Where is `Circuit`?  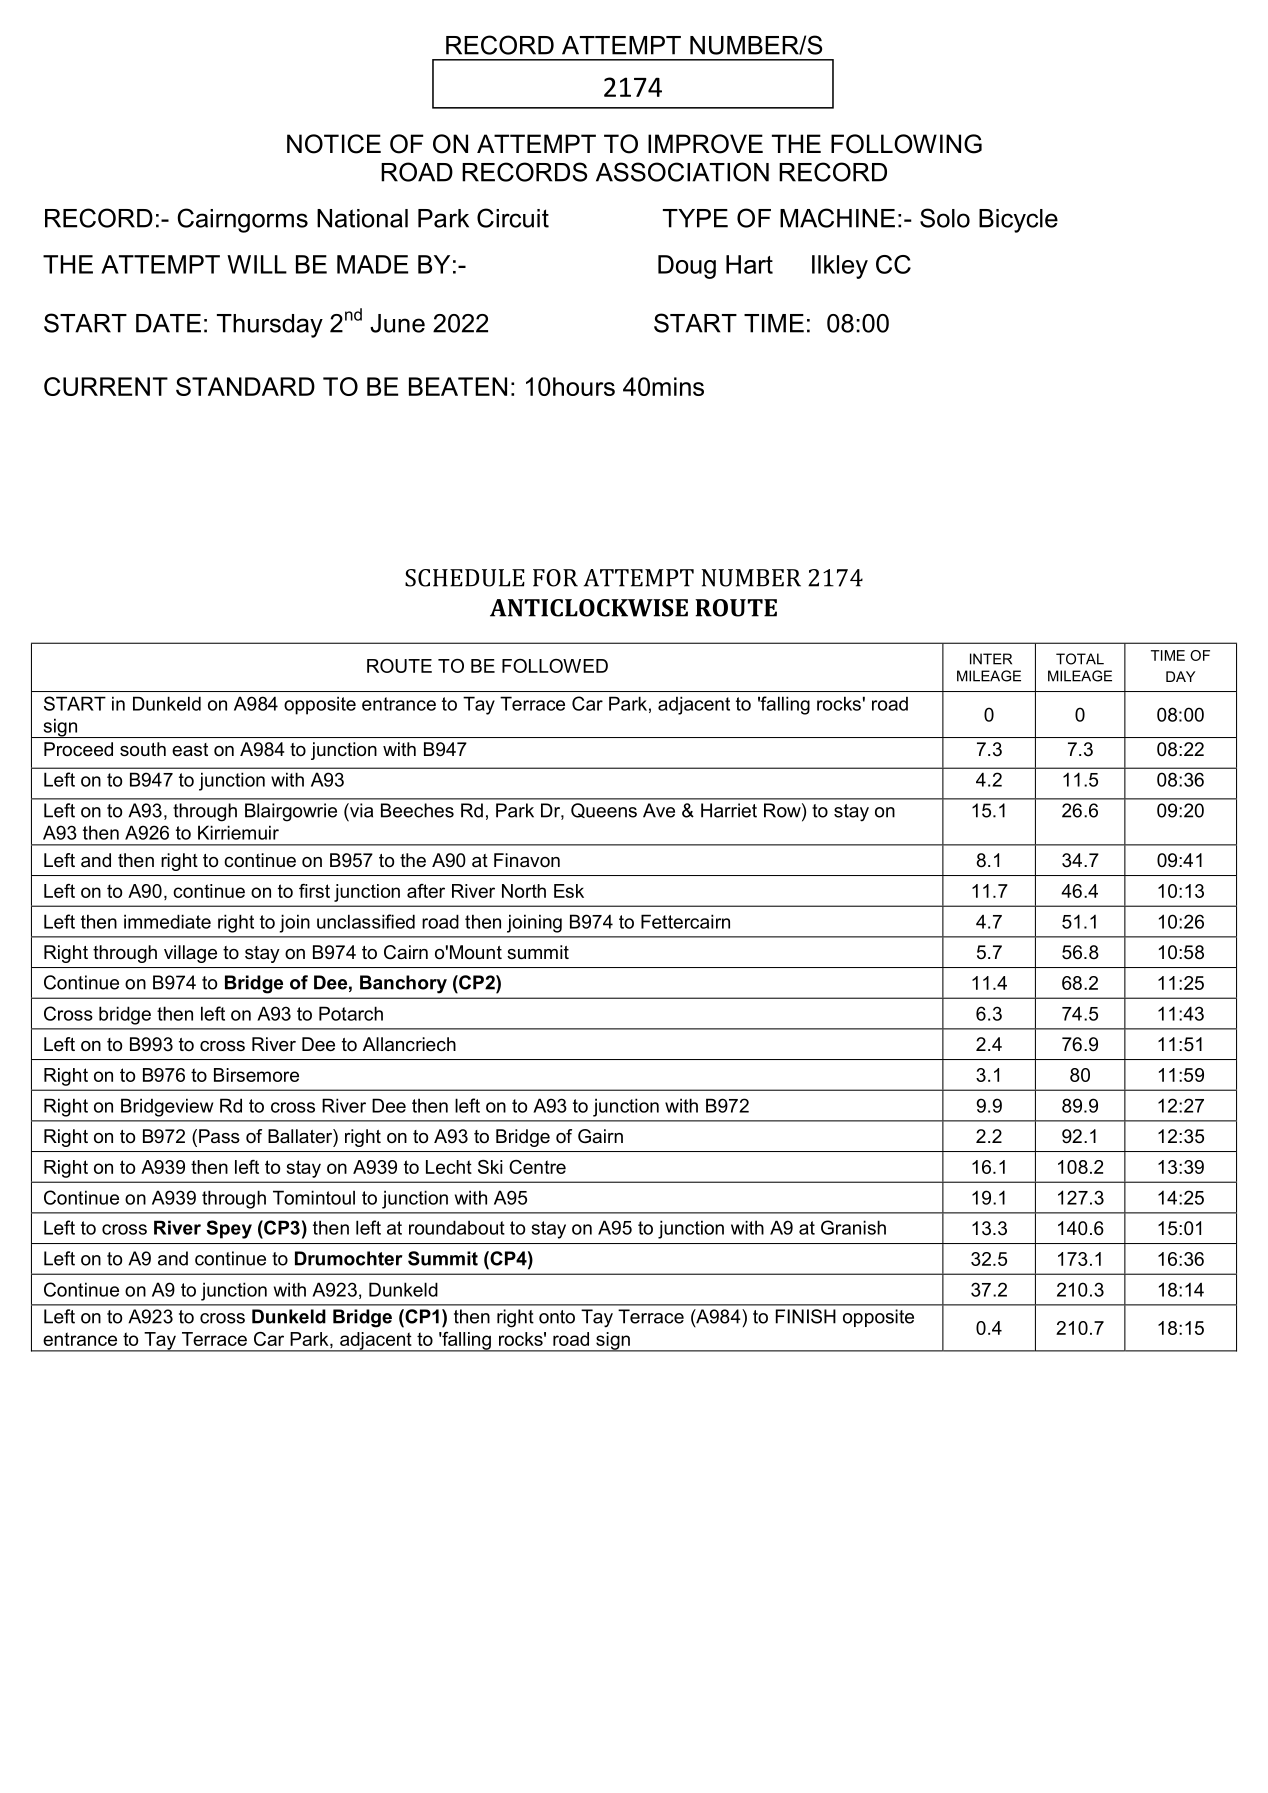 Circuit is located at coordinates (513, 218).
